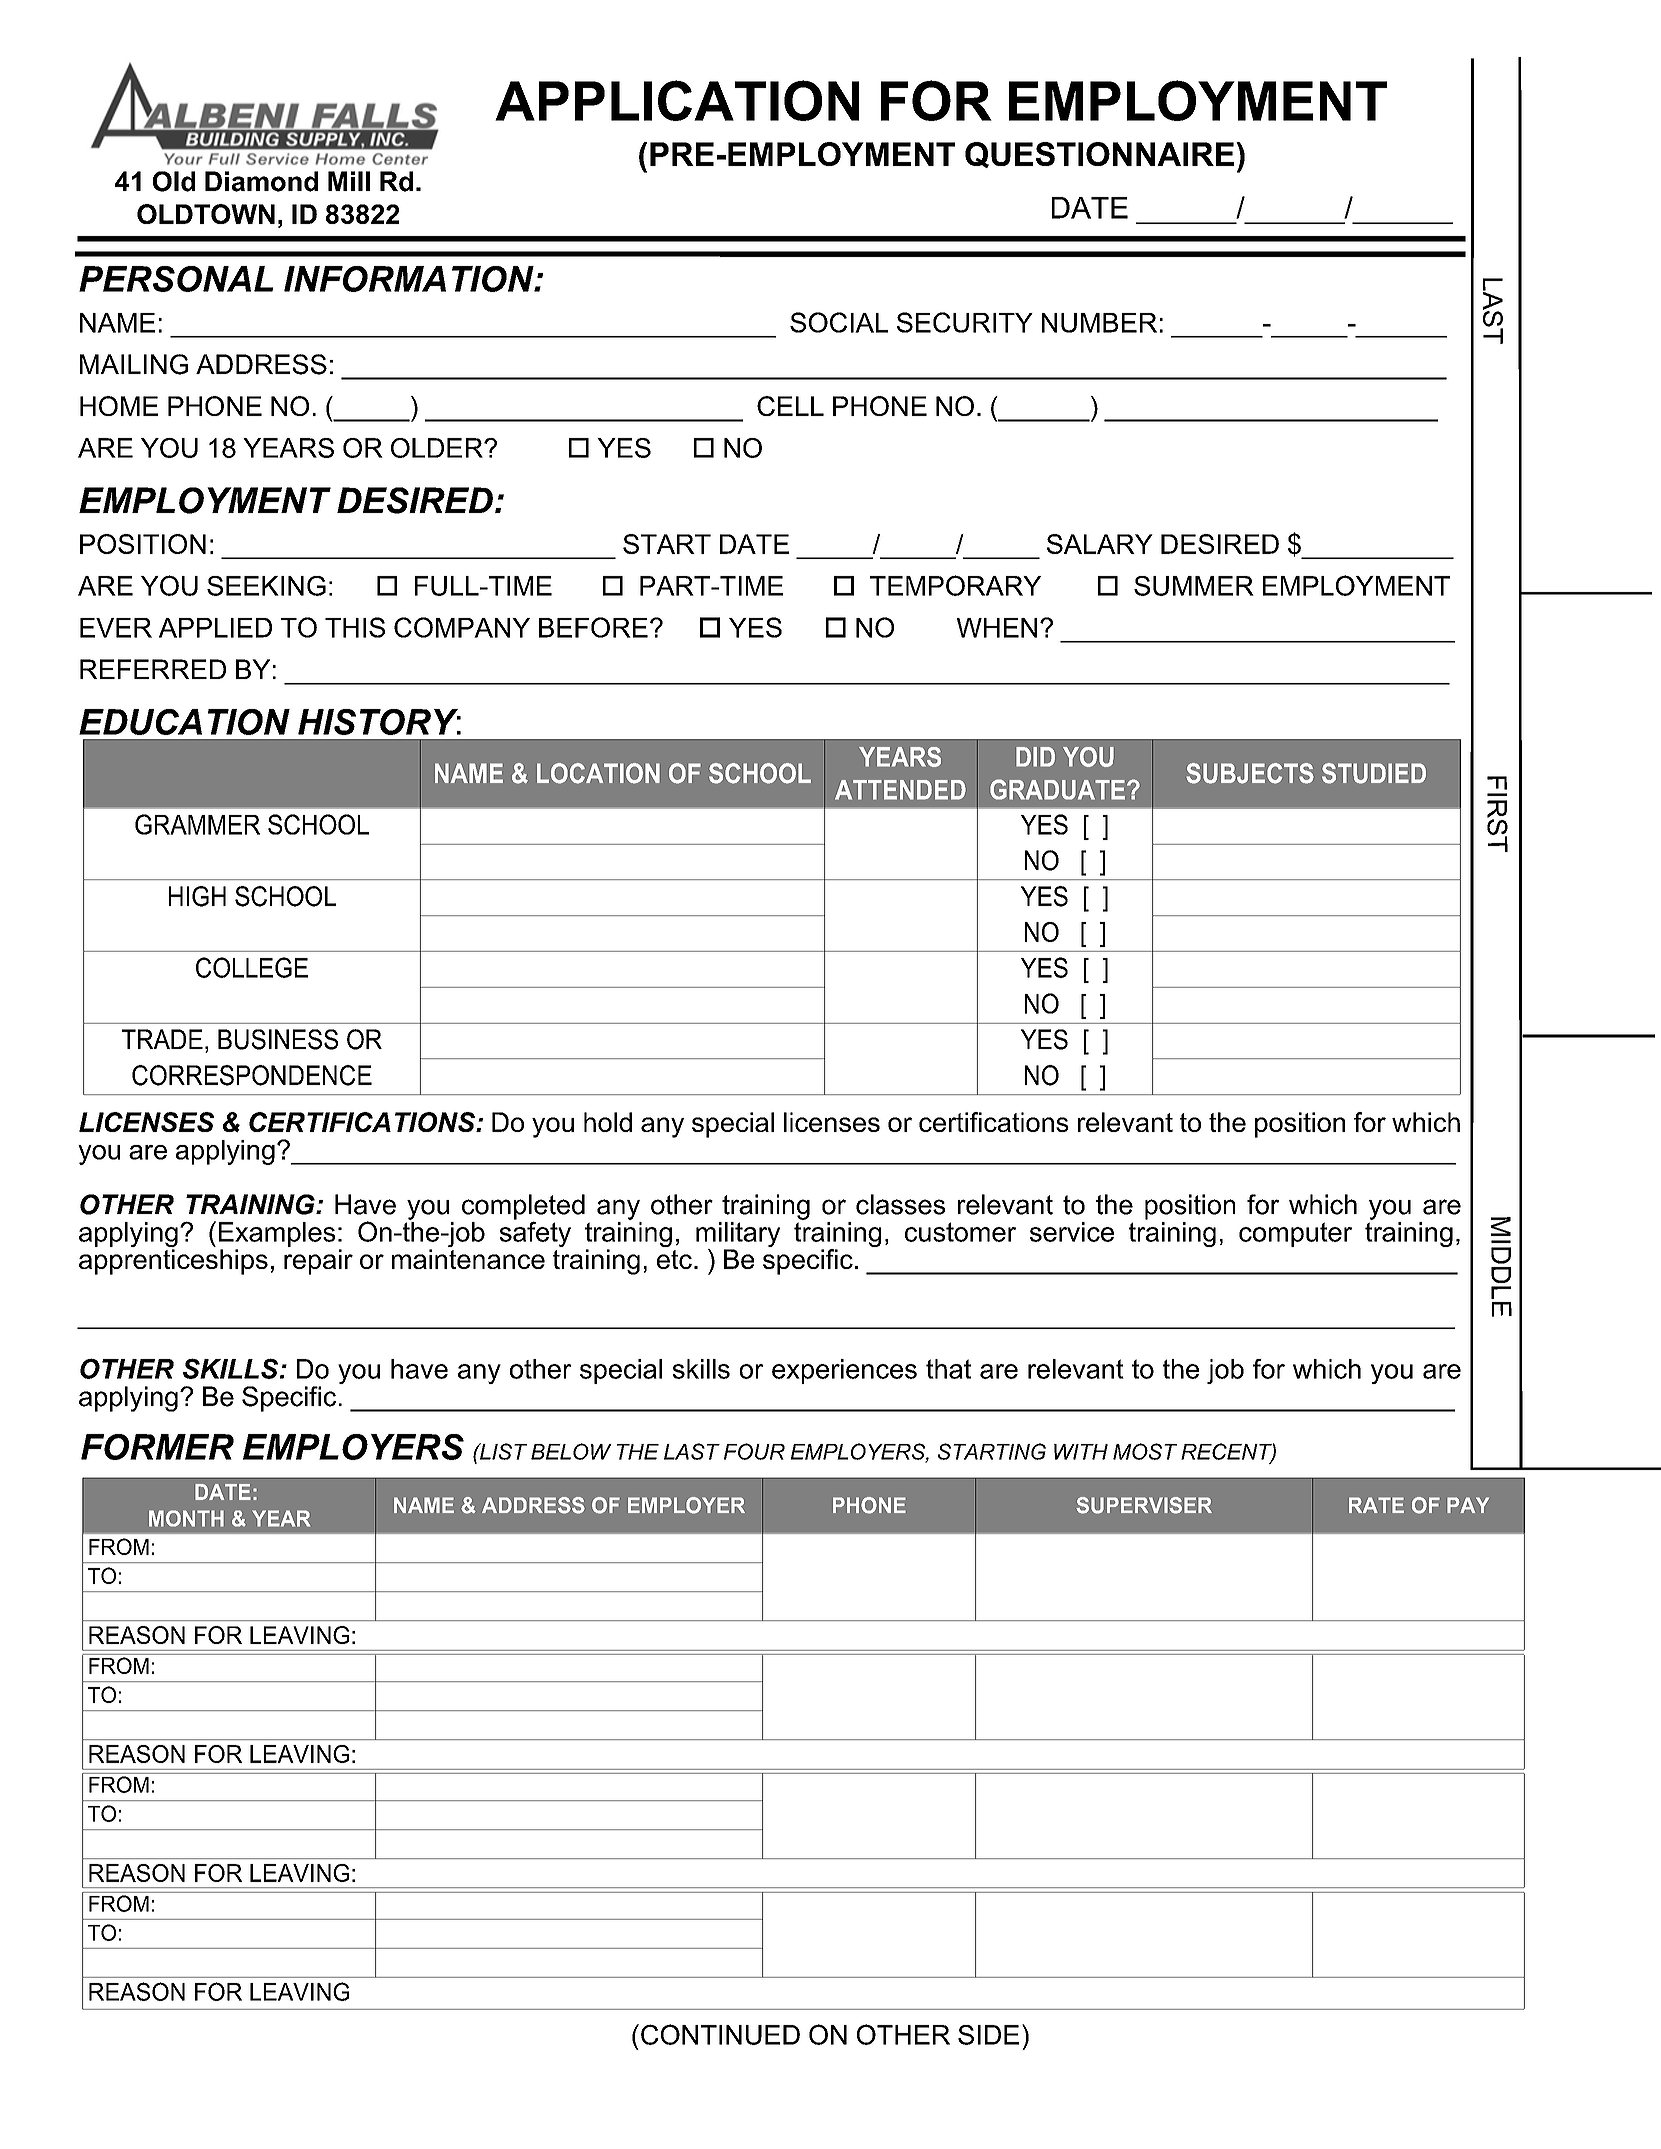 The width and height of the screenshot is (1661, 2149). What do you see at coordinates (1376, 1505) in the screenshot?
I see `RATE` at bounding box center [1376, 1505].
